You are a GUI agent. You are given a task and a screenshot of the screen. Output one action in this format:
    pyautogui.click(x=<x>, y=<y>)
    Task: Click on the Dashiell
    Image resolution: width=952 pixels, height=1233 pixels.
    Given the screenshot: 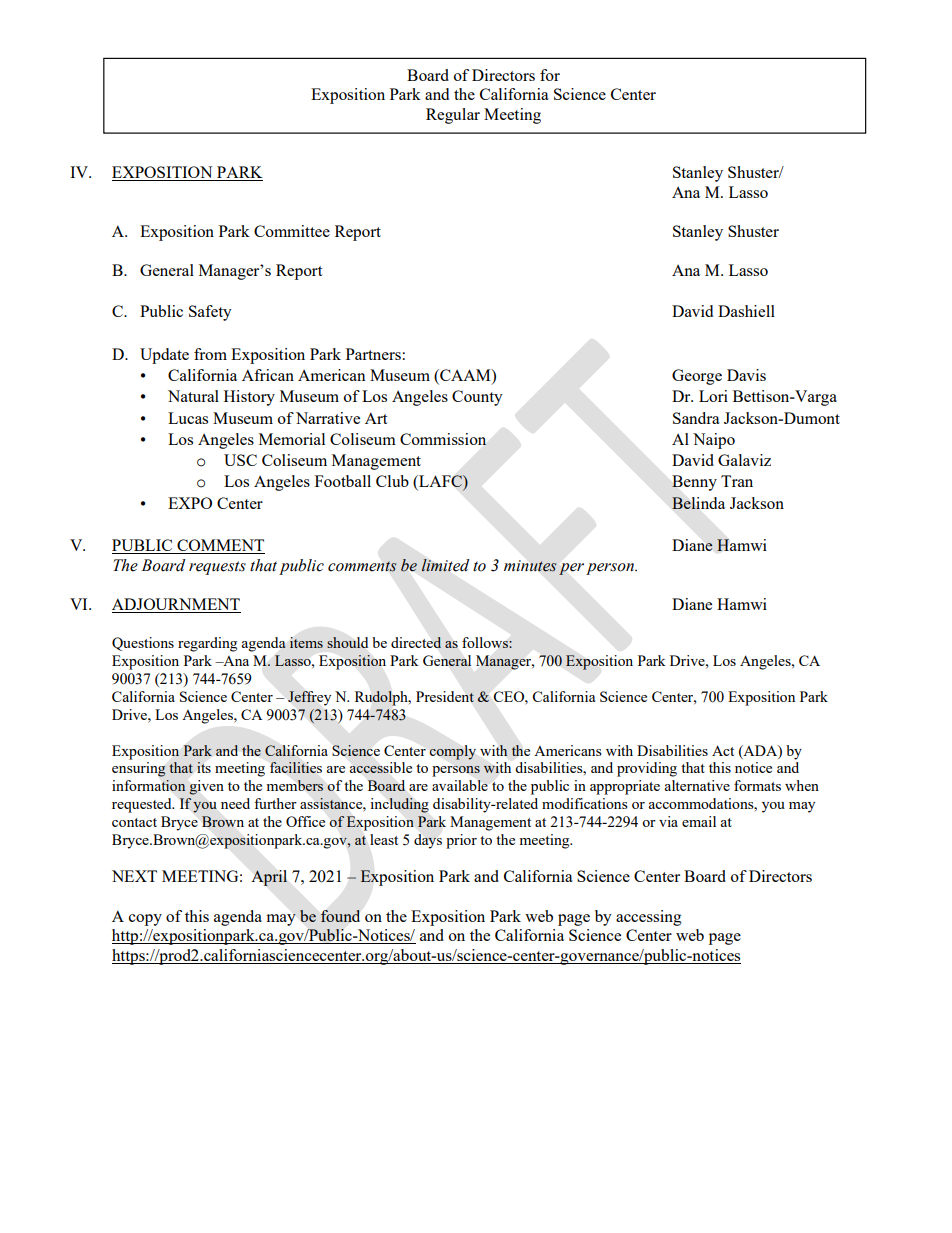 What is the action you would take?
    pyautogui.click(x=746, y=311)
